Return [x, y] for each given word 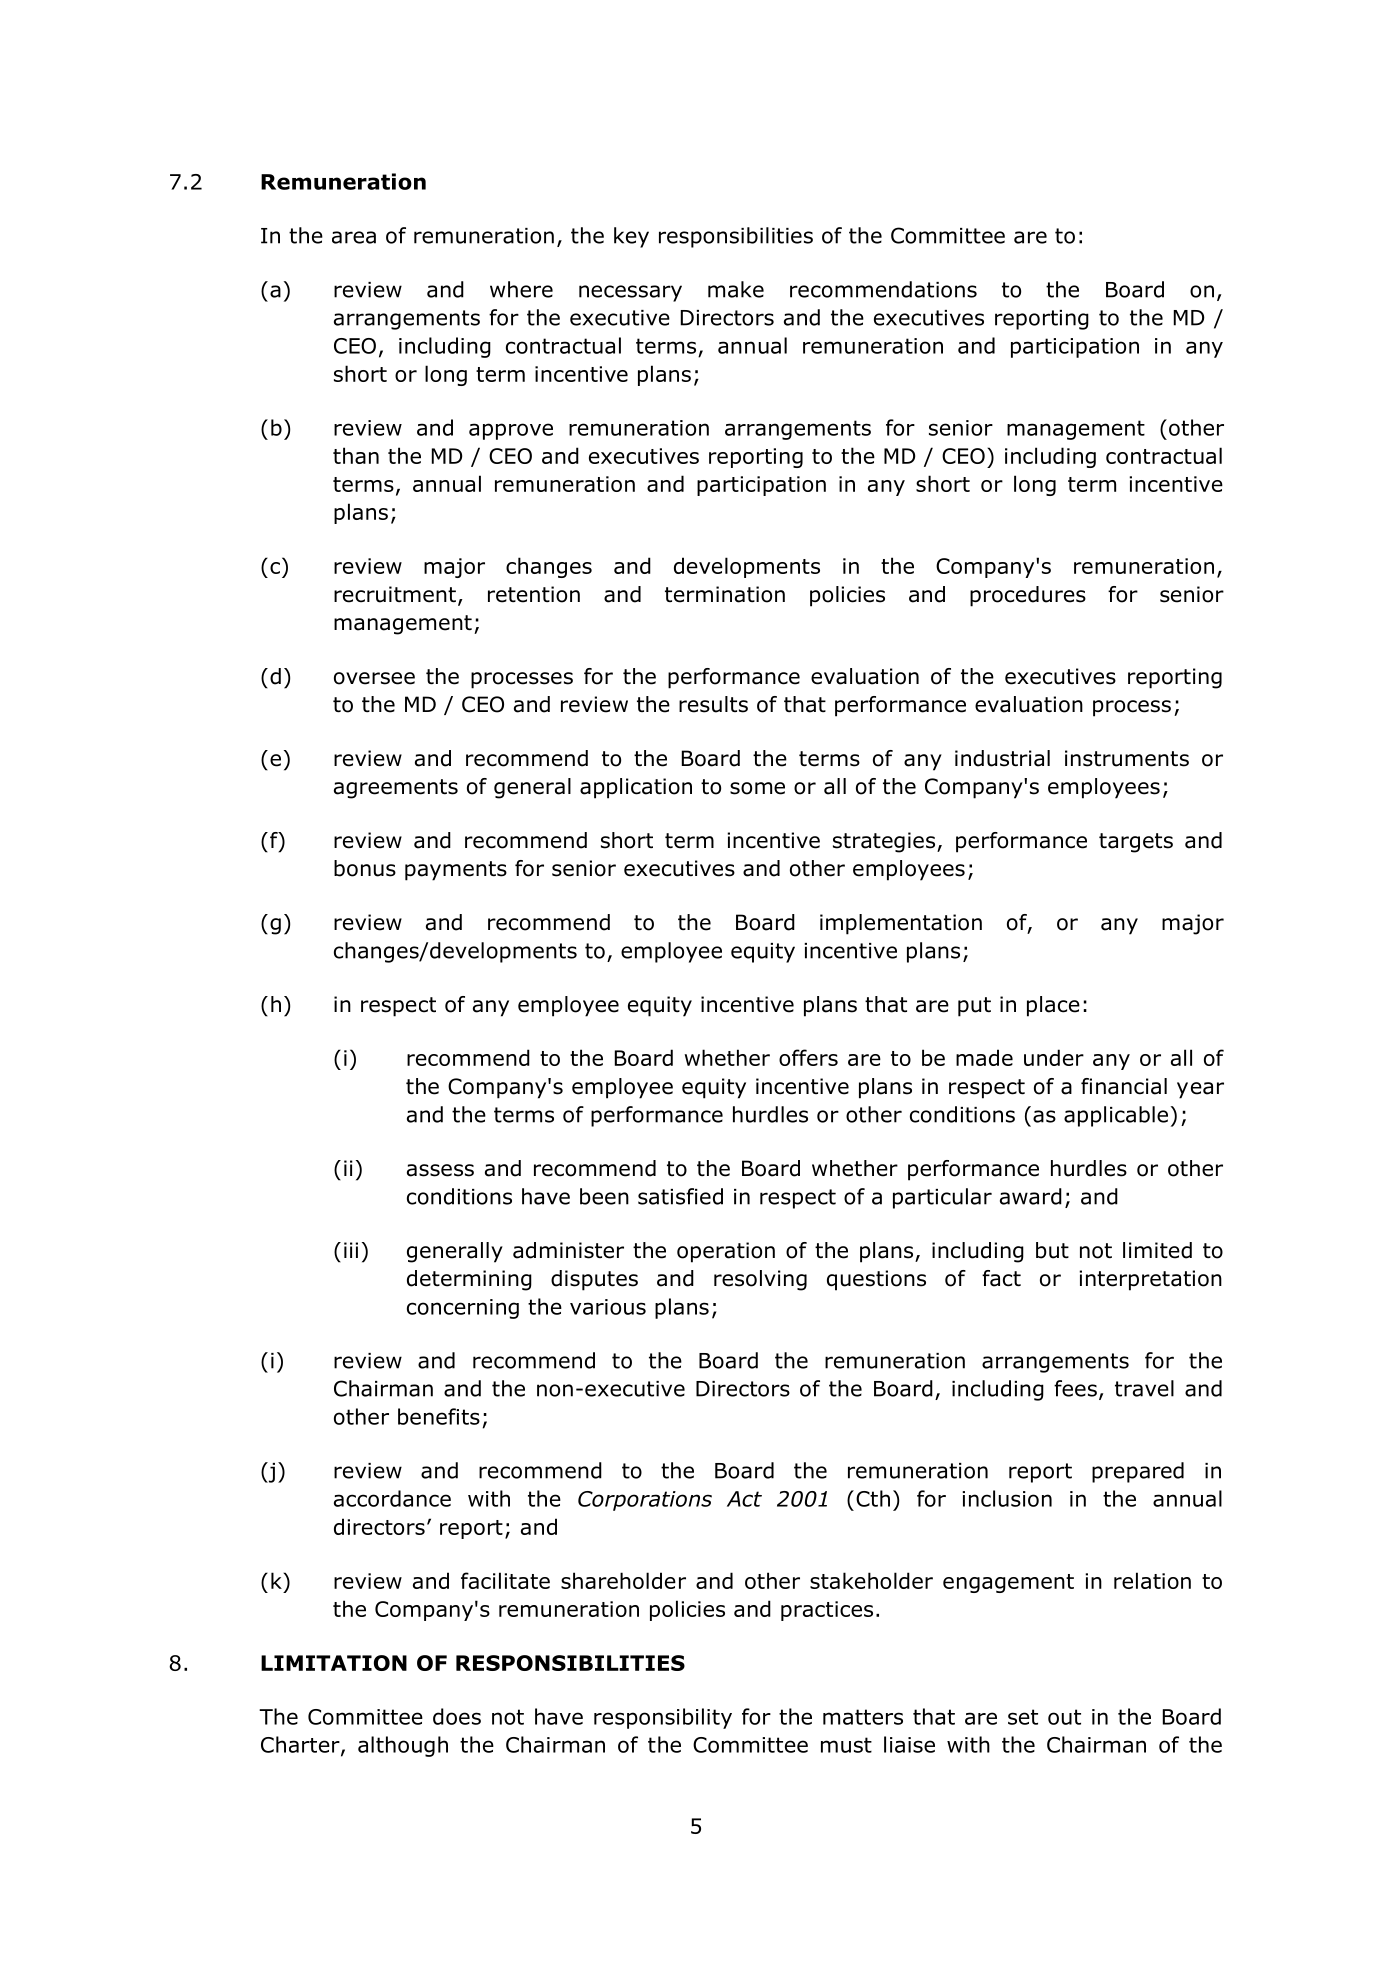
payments [456, 871]
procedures [1028, 596]
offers [808, 1057]
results [713, 704]
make [736, 289]
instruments [1127, 758]
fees [1075, 1388]
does [457, 1716]
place [1053, 1006]
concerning [463, 1309]
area [354, 237]
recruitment [395, 594]
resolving [760, 1280]
